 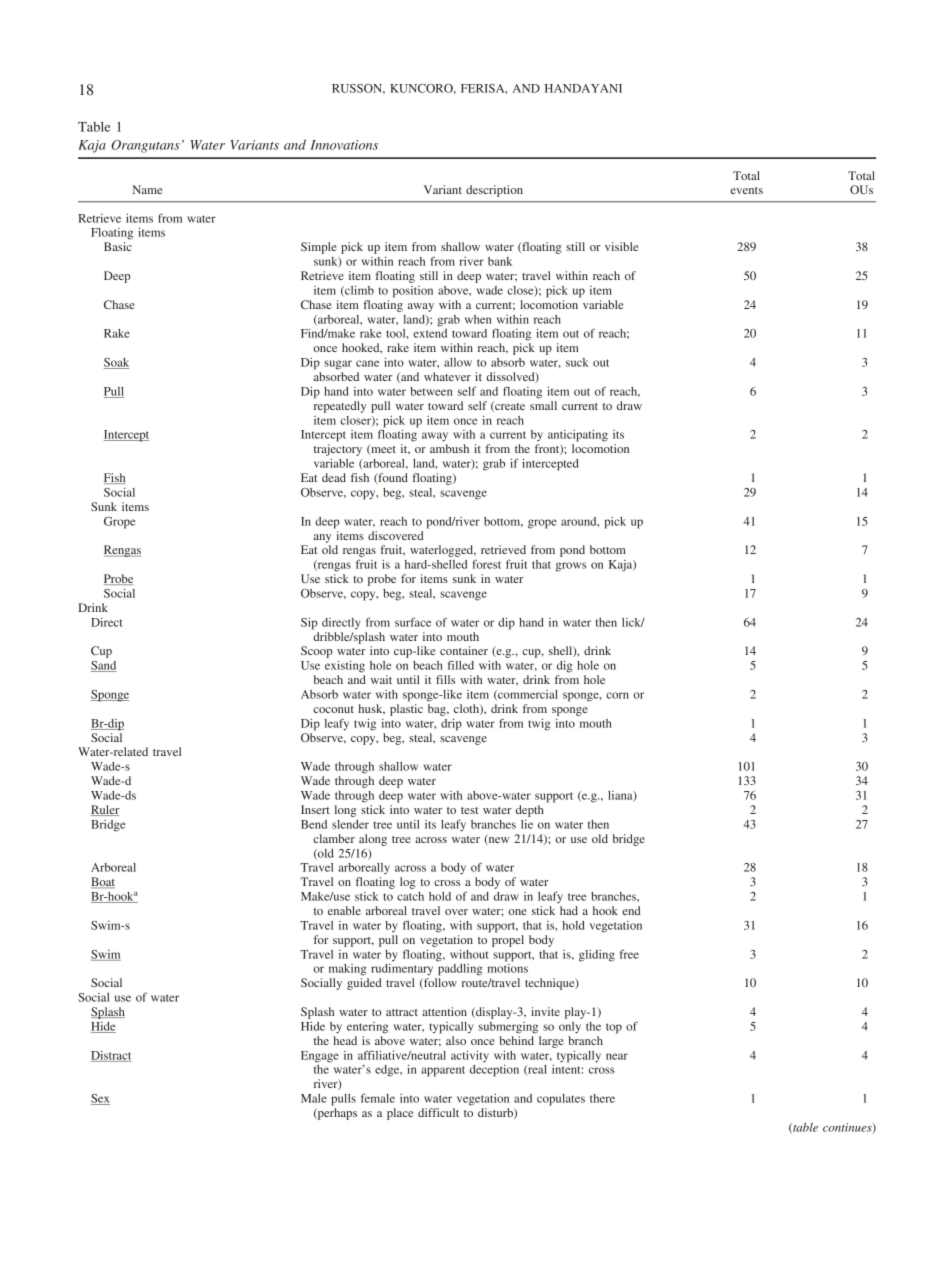 What do you see at coordinates (469, 810) in the screenshot?
I see `test` at bounding box center [469, 810].
